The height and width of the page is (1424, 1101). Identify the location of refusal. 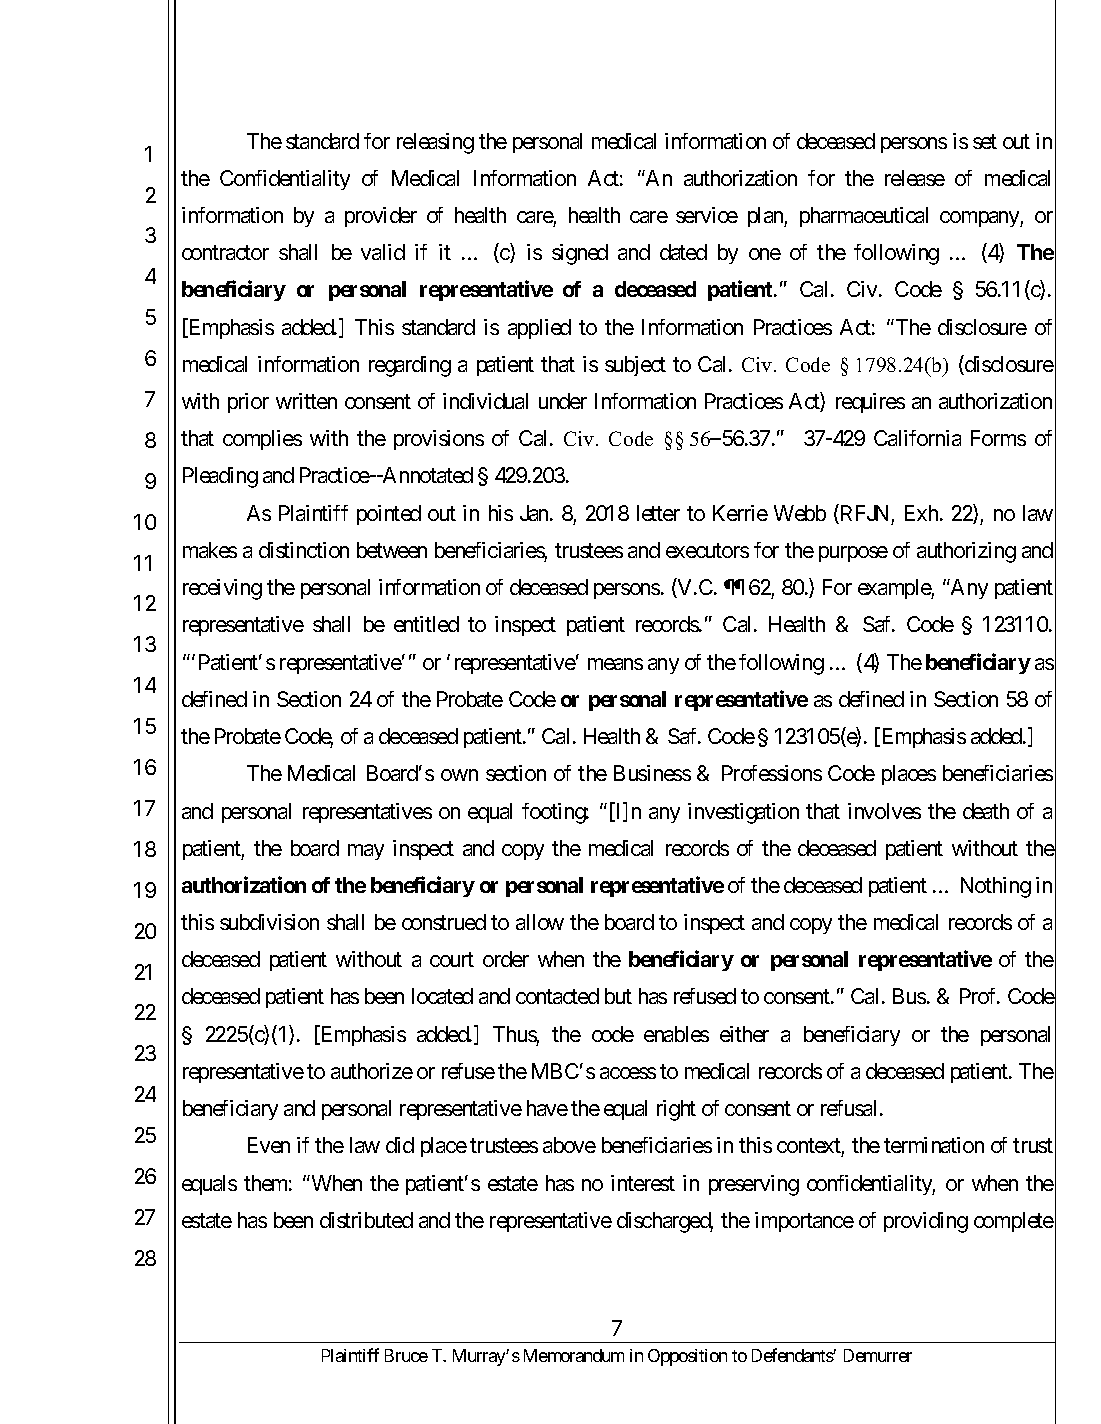
(848, 1108).
